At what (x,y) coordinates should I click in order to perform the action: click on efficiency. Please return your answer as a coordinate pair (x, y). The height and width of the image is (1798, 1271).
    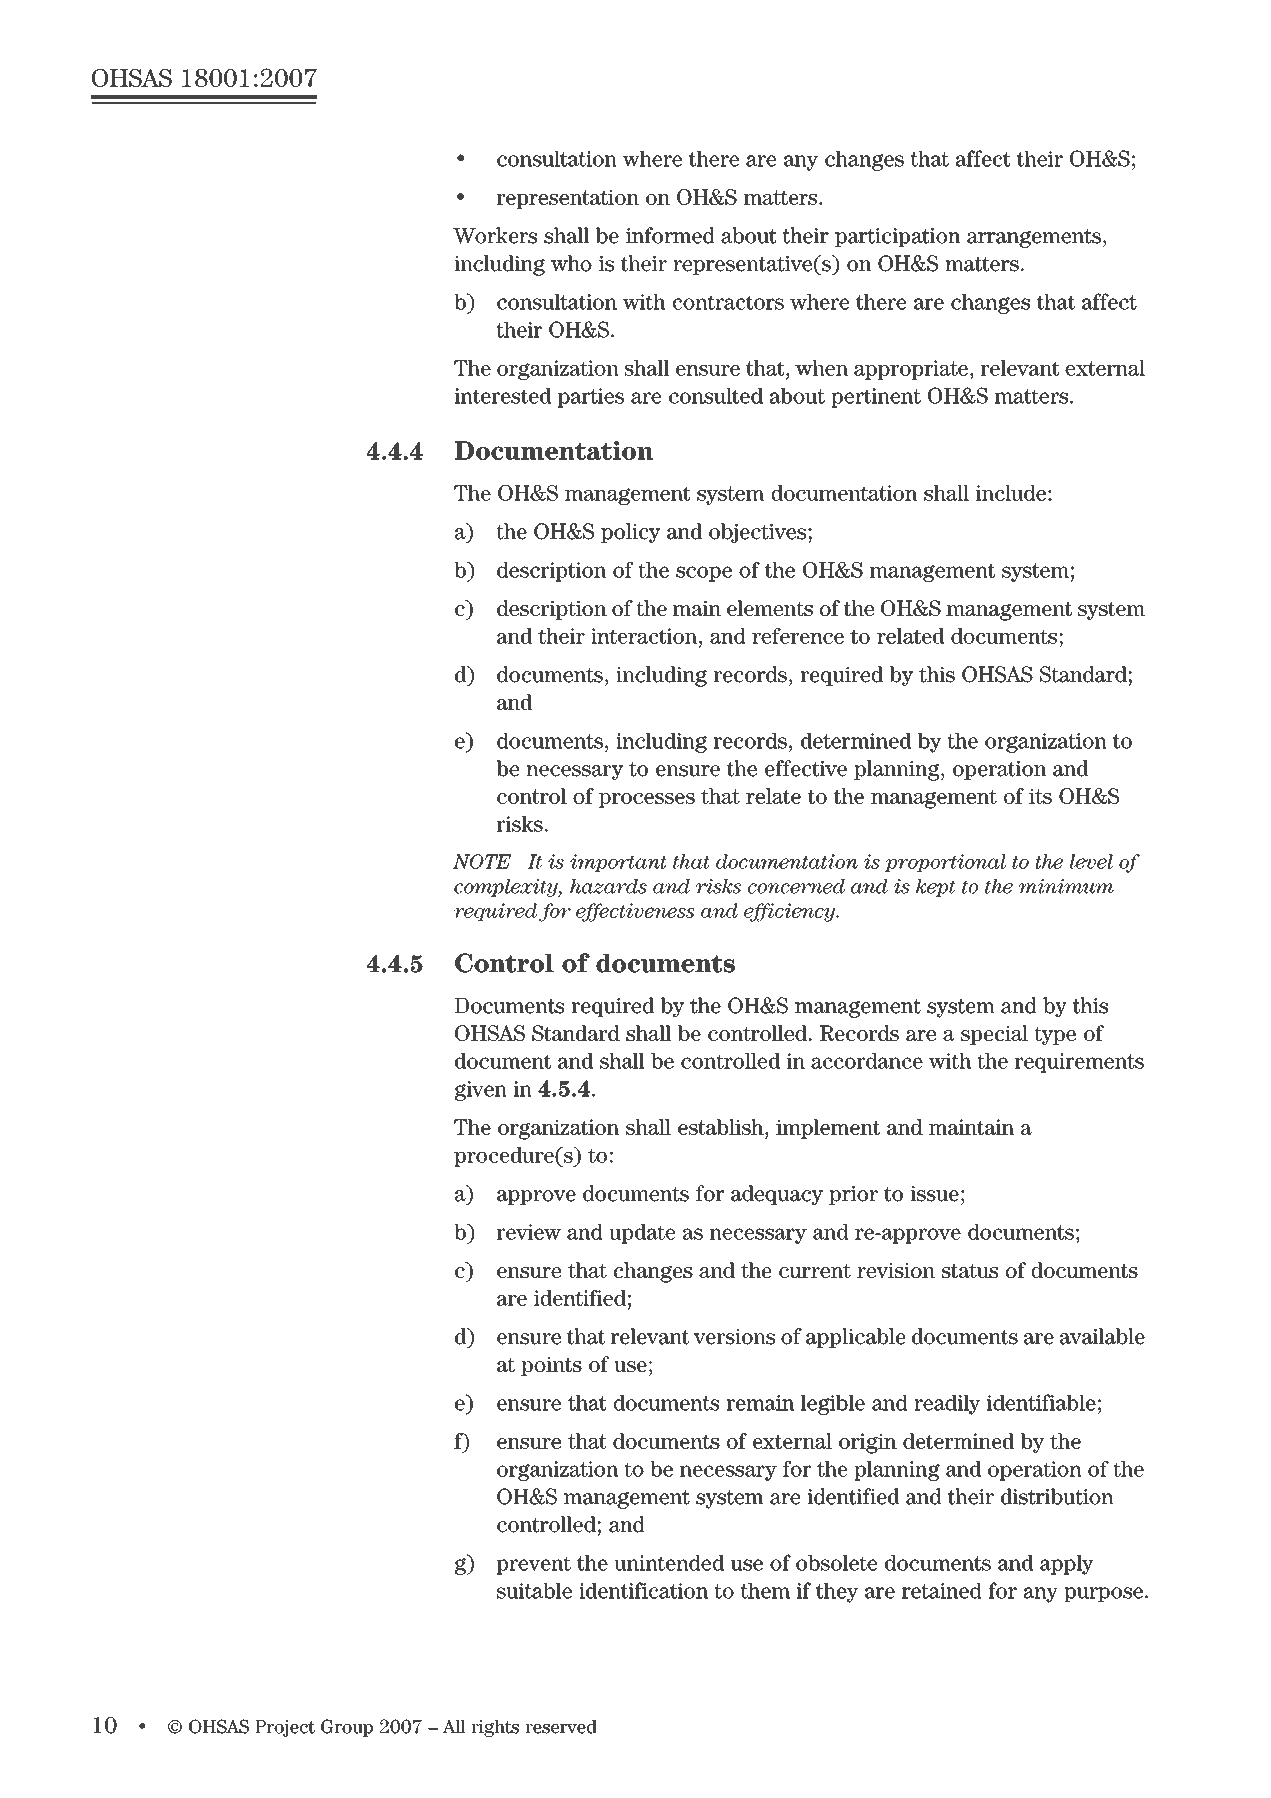
    Looking at the image, I should click on (791, 912).
